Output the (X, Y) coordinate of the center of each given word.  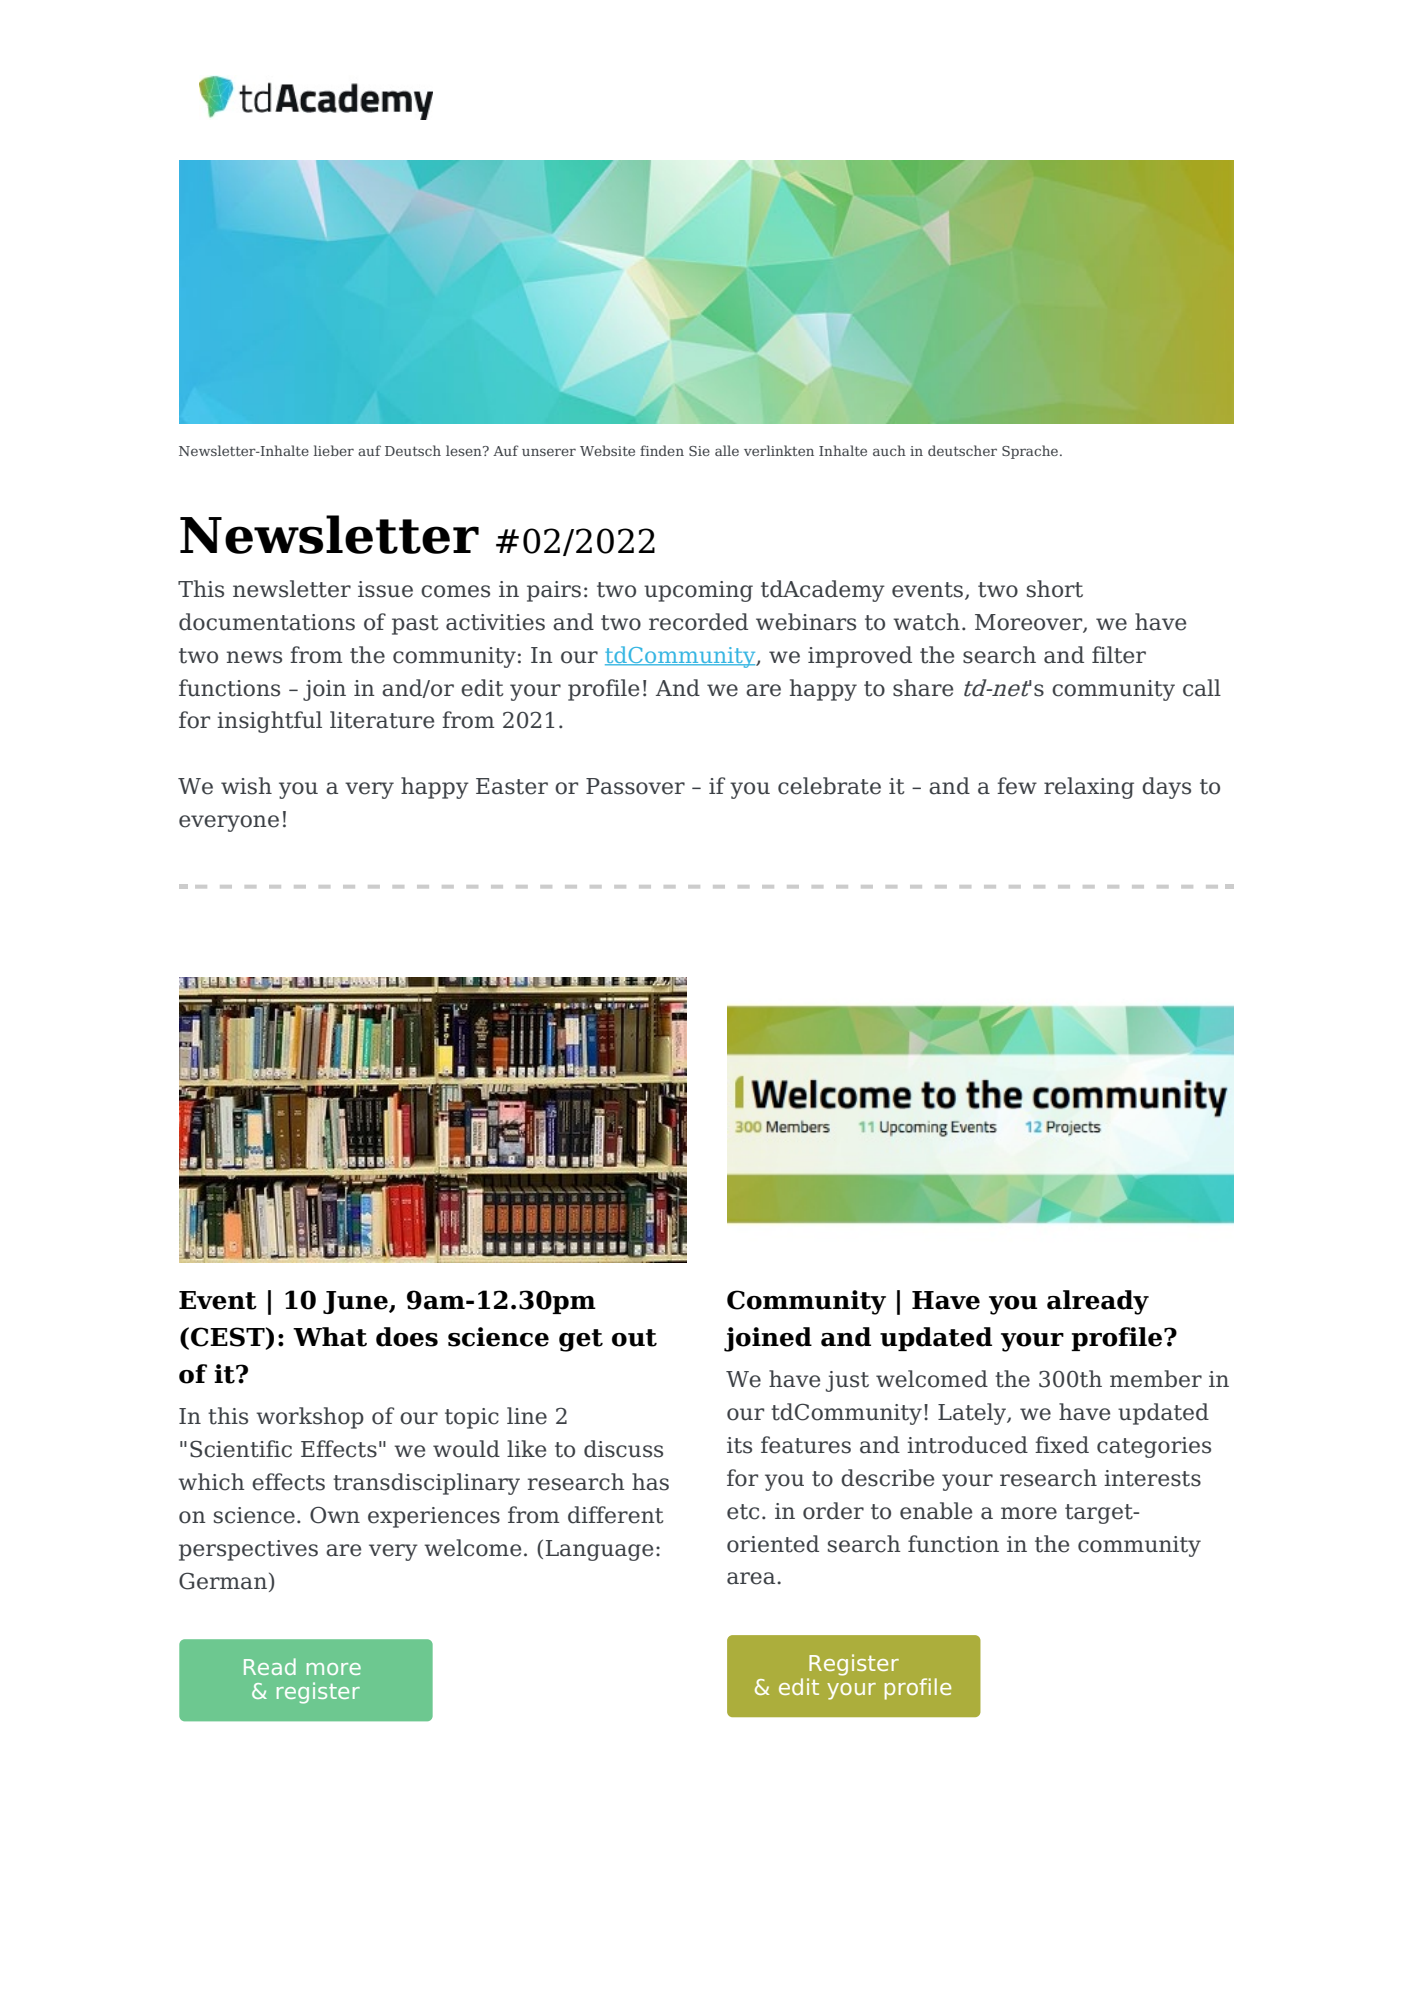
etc (743, 1512)
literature (382, 720)
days (1166, 788)
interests (1152, 1478)
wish (246, 786)
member (1156, 1379)
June (356, 1302)
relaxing (1089, 788)
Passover (635, 786)
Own (335, 1515)
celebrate (829, 786)
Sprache (1031, 452)
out (634, 1338)
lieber (334, 450)
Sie (699, 451)
